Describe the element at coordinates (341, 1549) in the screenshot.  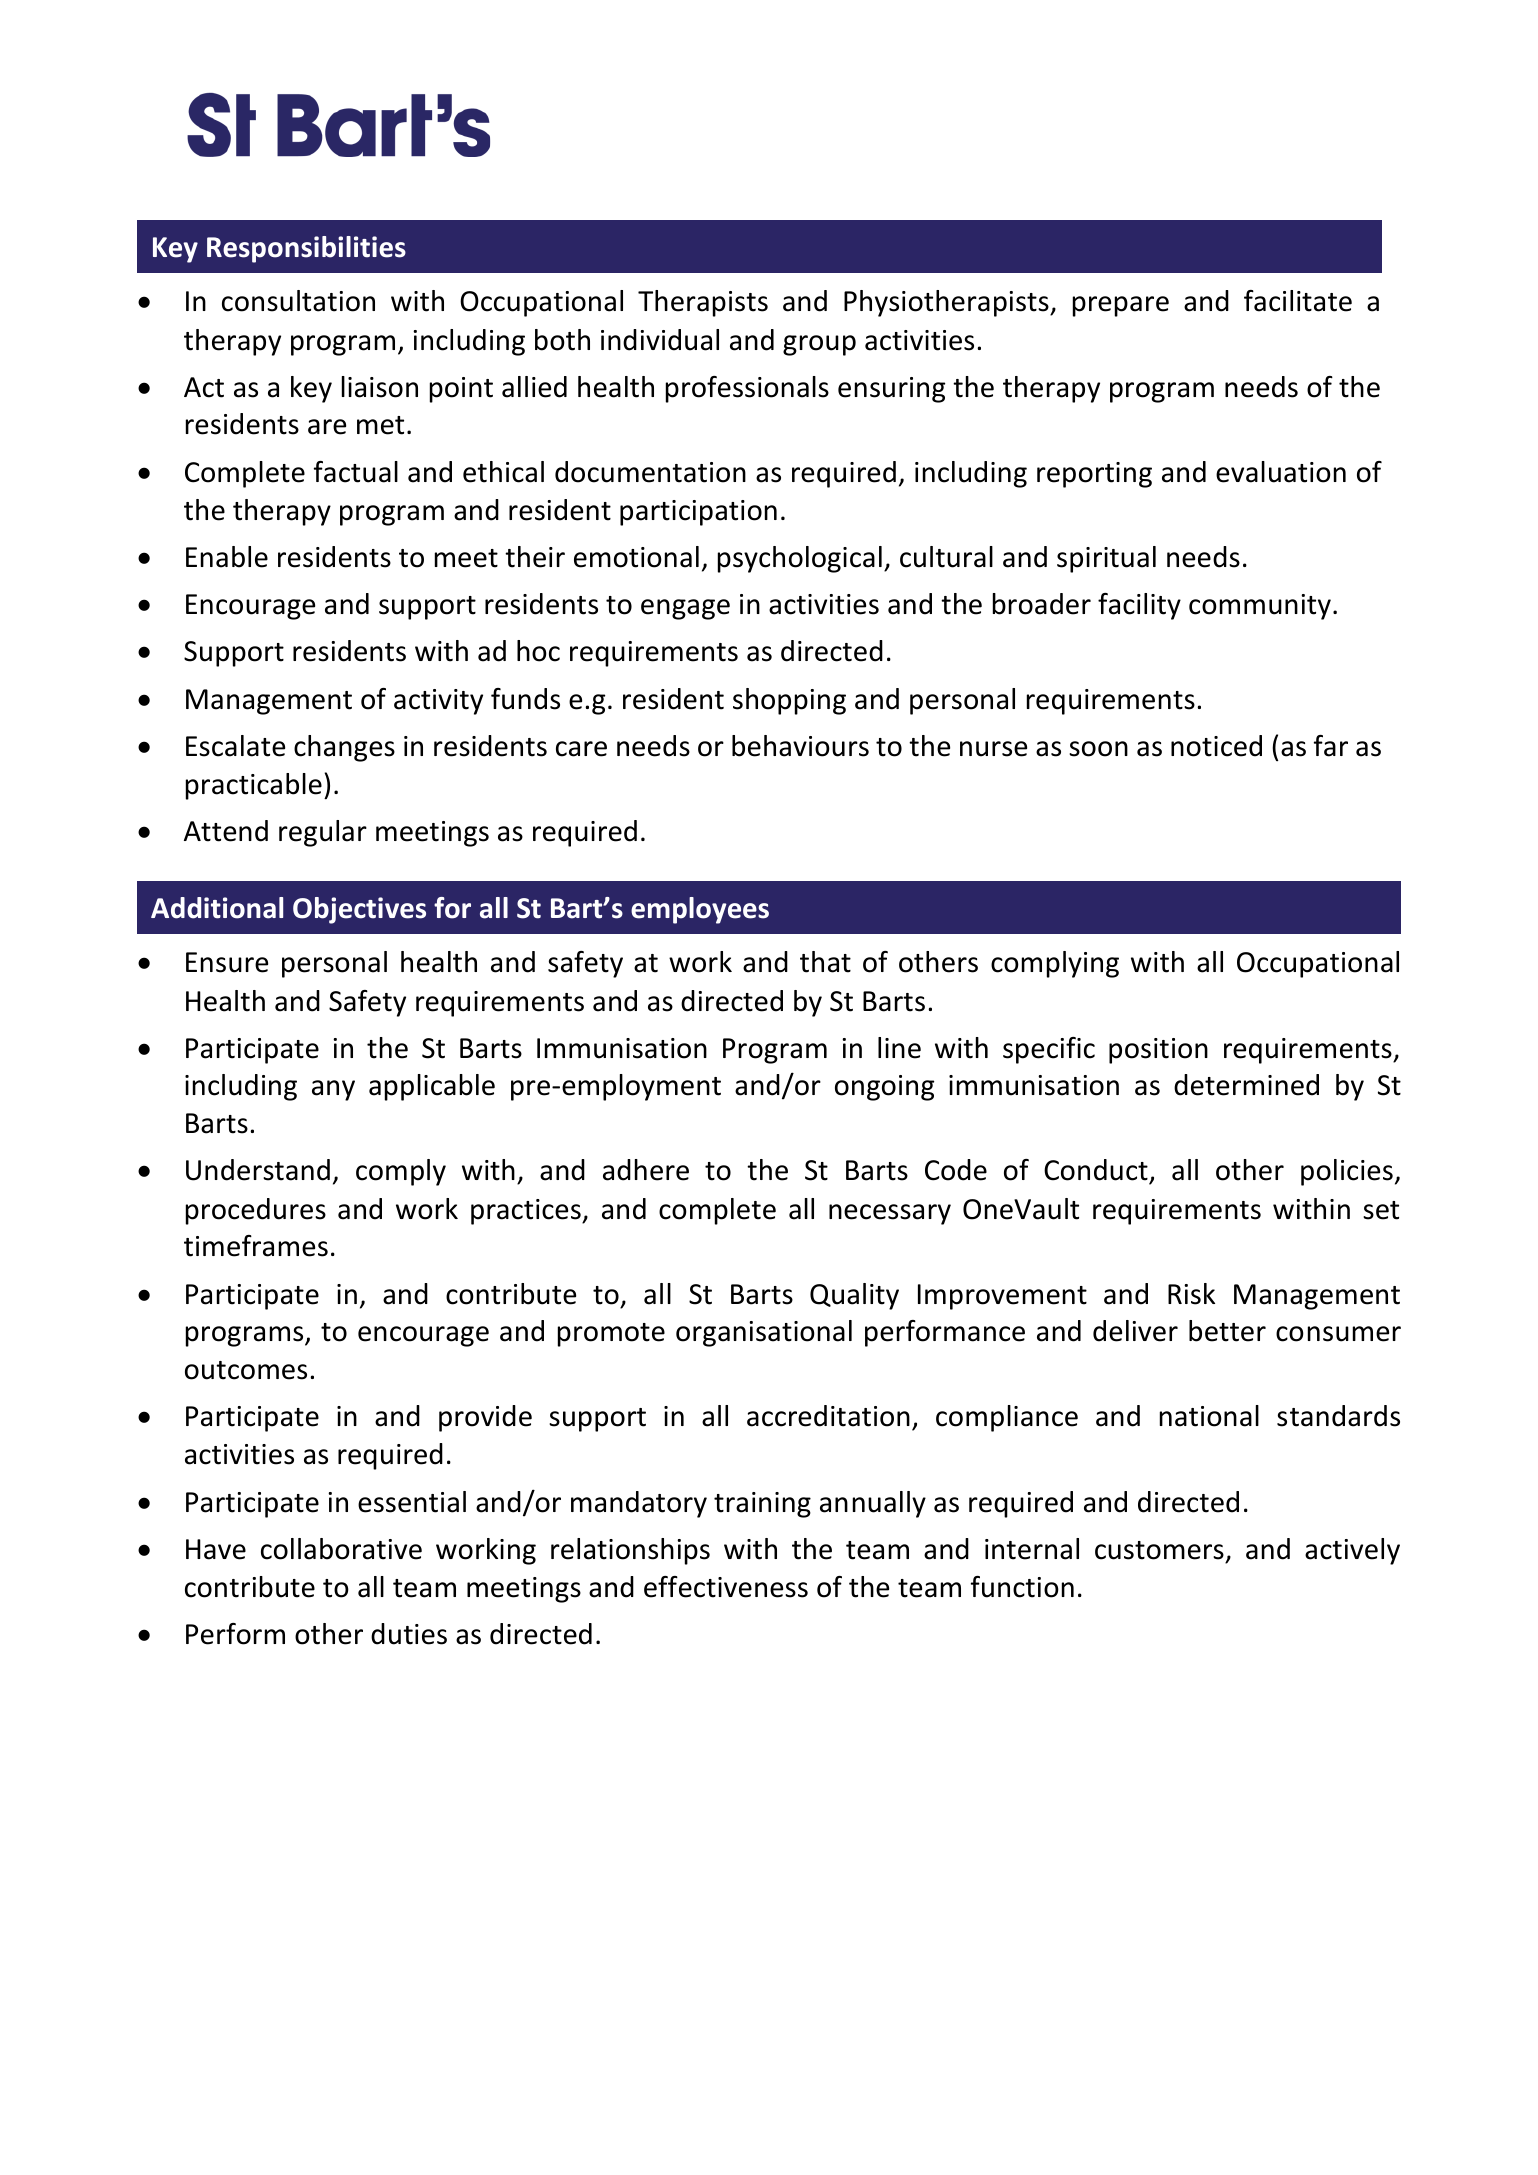
I see `collaborative` at that location.
